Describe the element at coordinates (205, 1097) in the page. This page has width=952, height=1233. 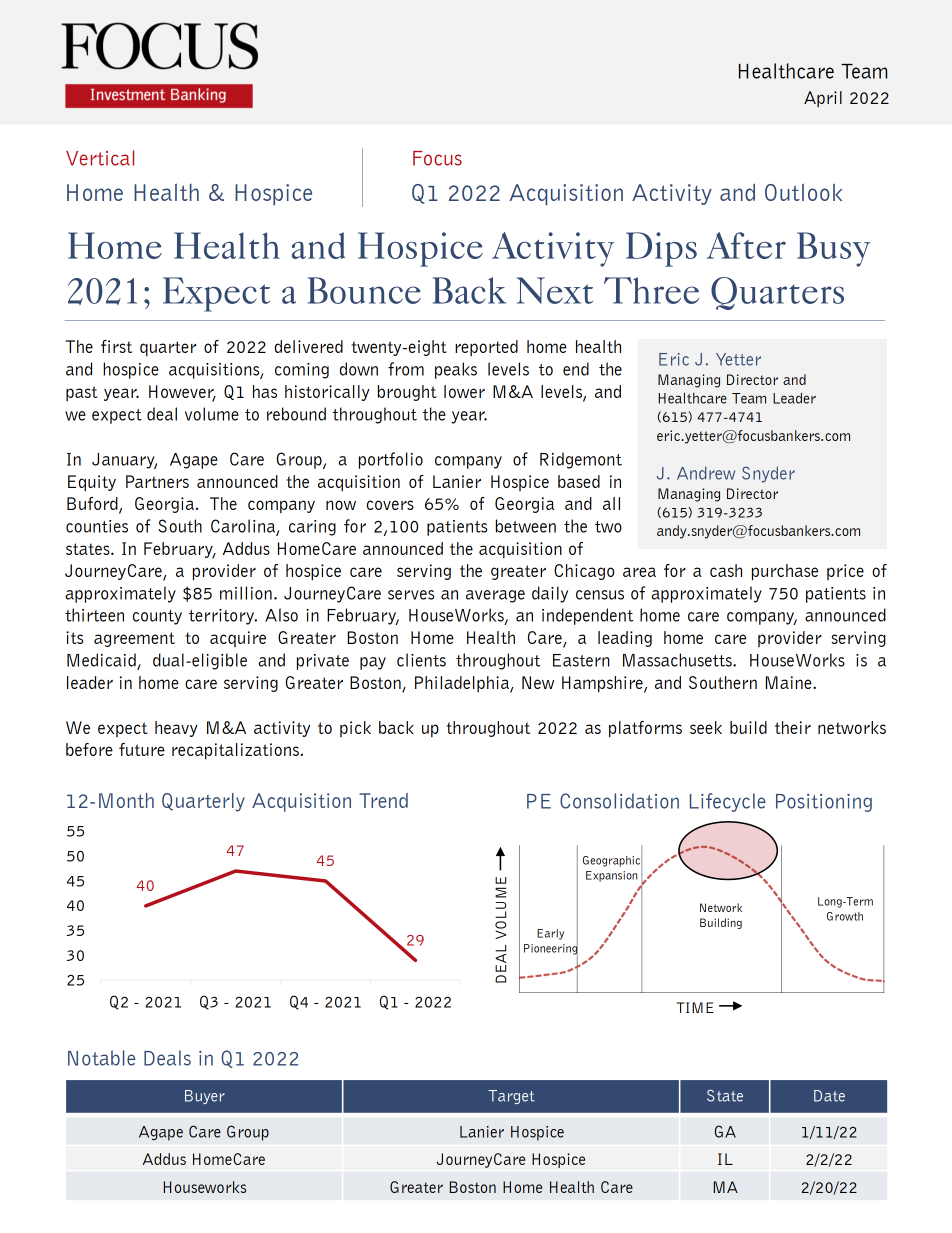
I see `Buyer` at that location.
